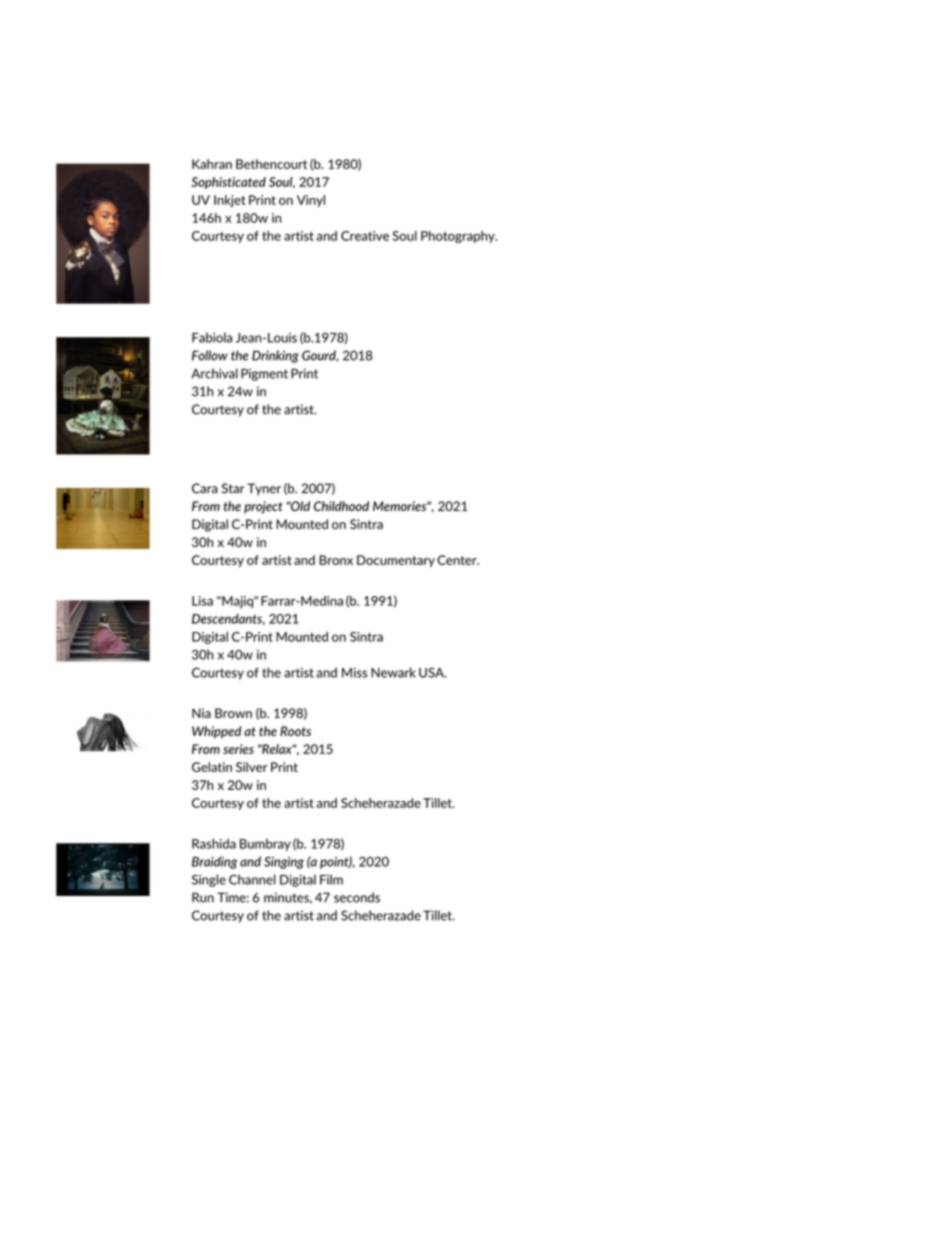 The width and height of the screenshot is (952, 1233). What do you see at coordinates (214, 373) in the screenshot?
I see `Archival` at bounding box center [214, 373].
